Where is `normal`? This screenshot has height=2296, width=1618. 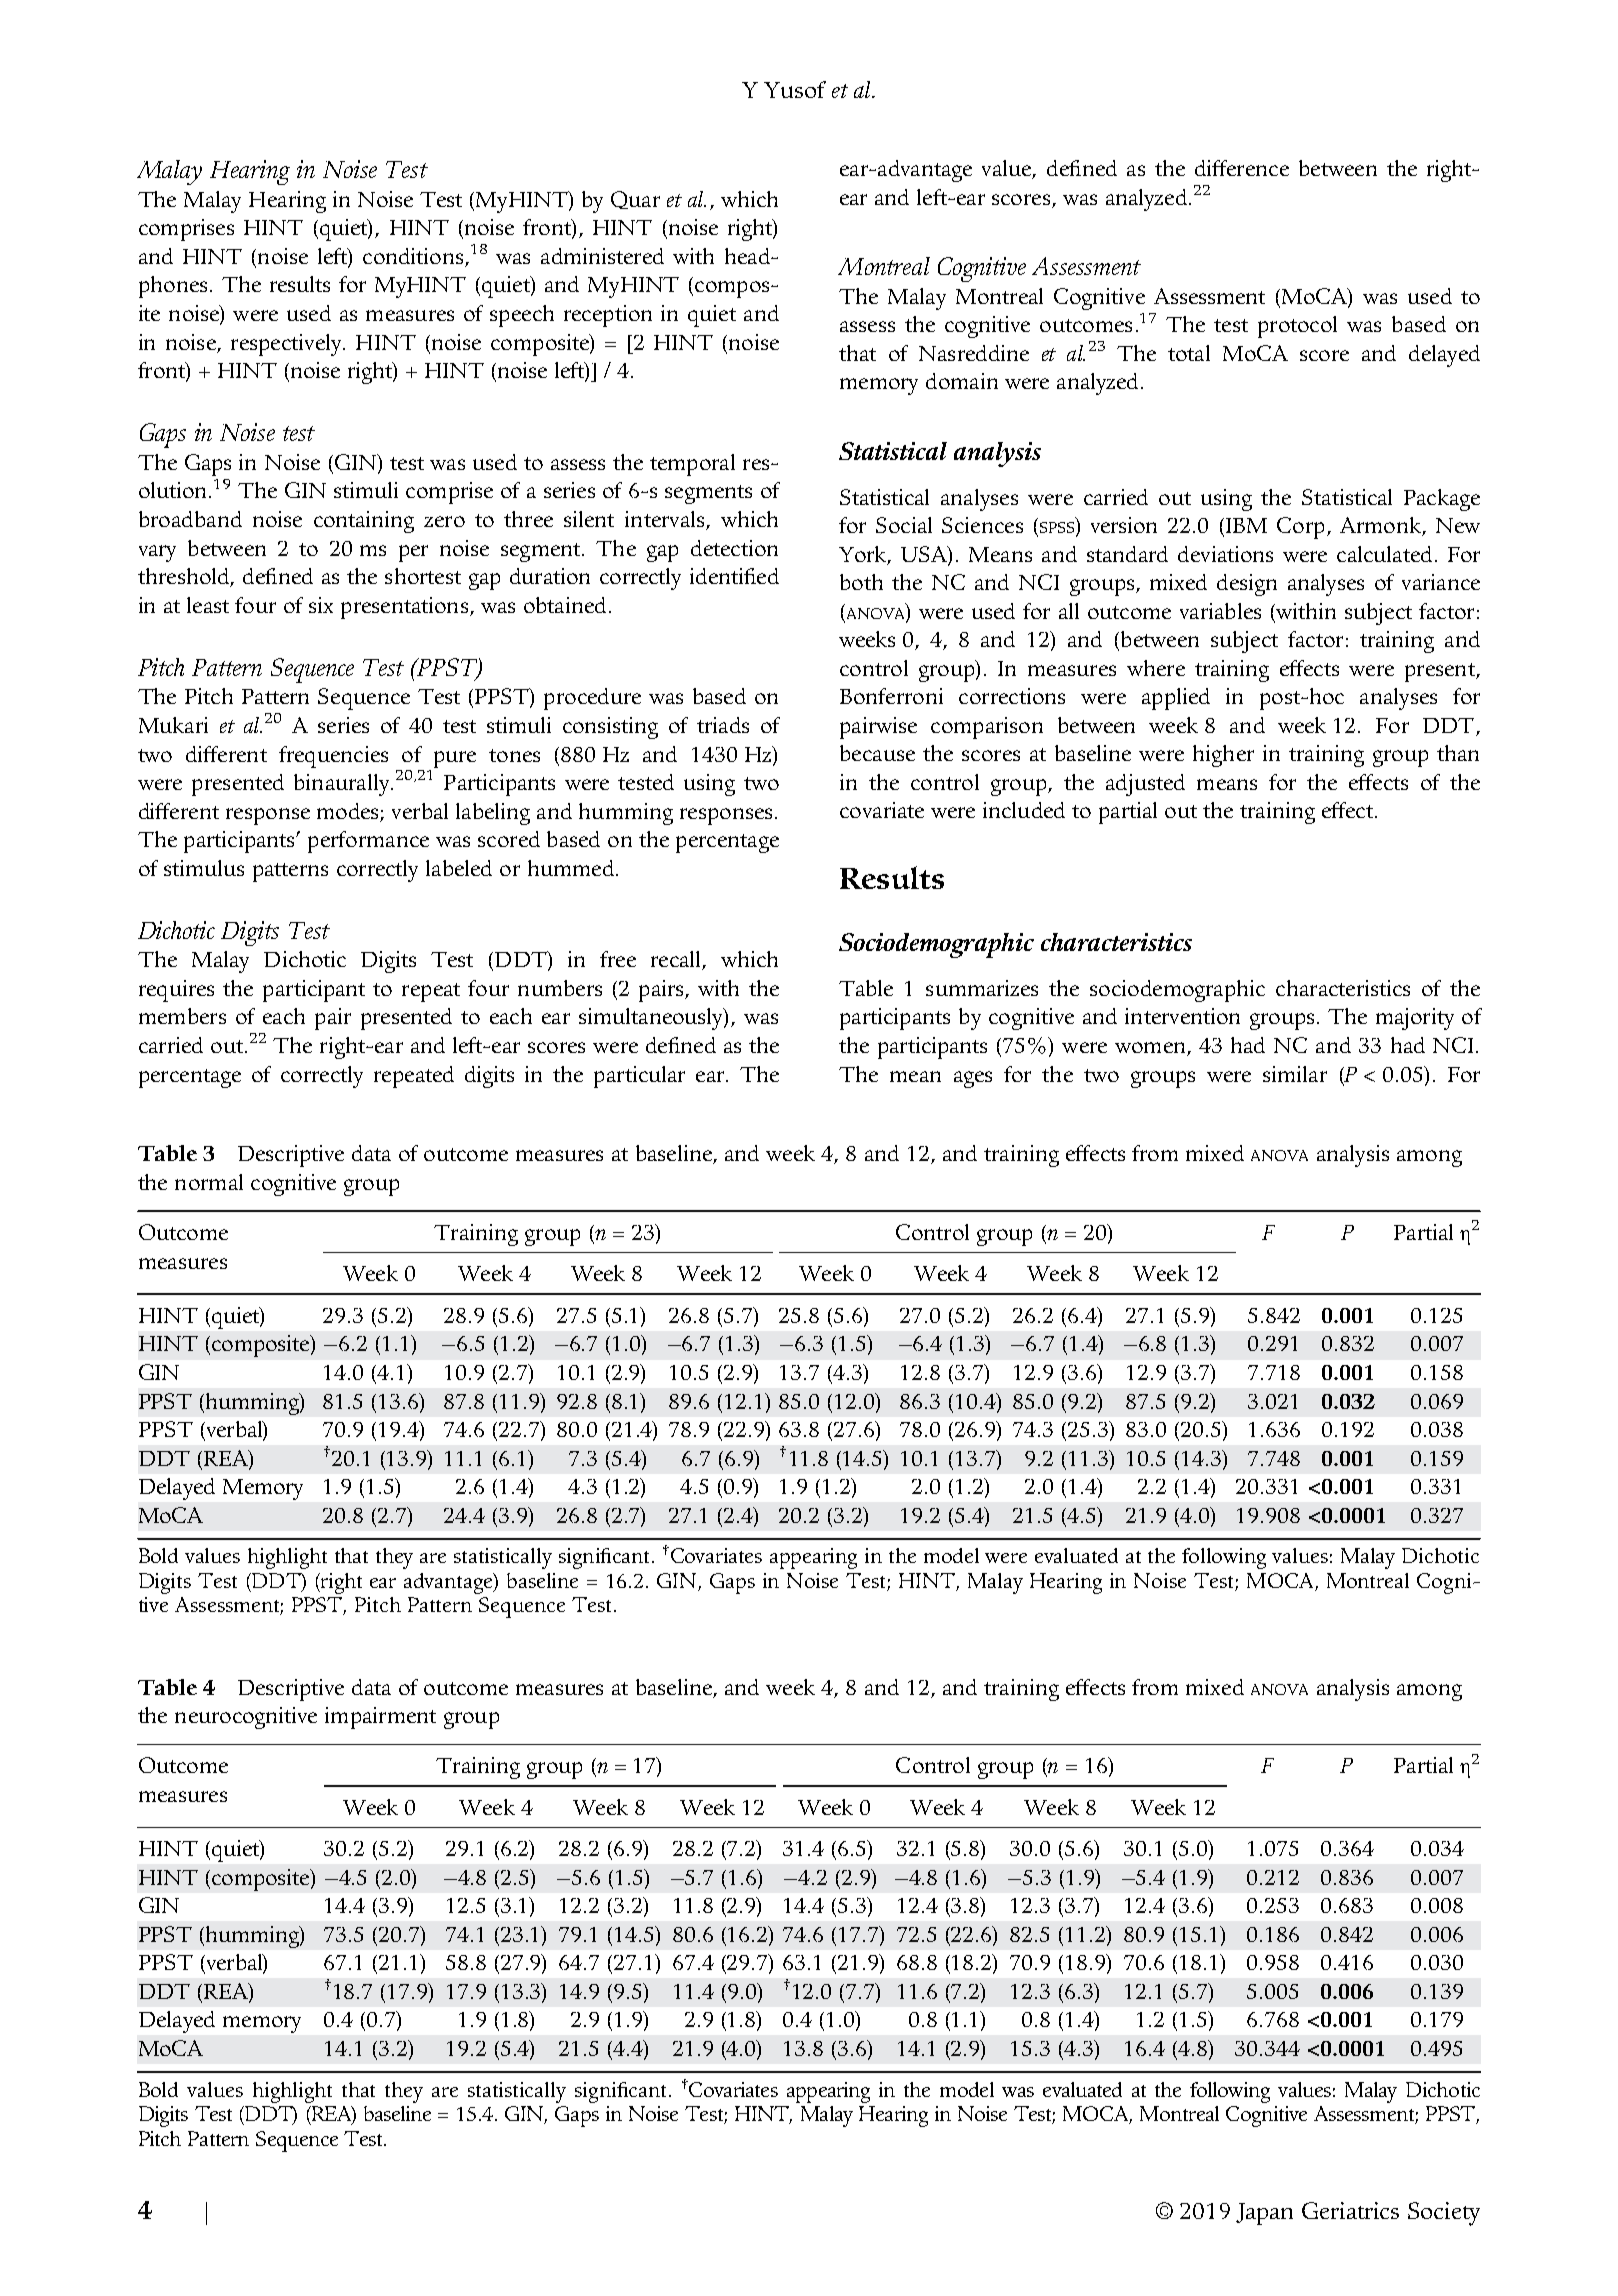 normal is located at coordinates (209, 1182).
